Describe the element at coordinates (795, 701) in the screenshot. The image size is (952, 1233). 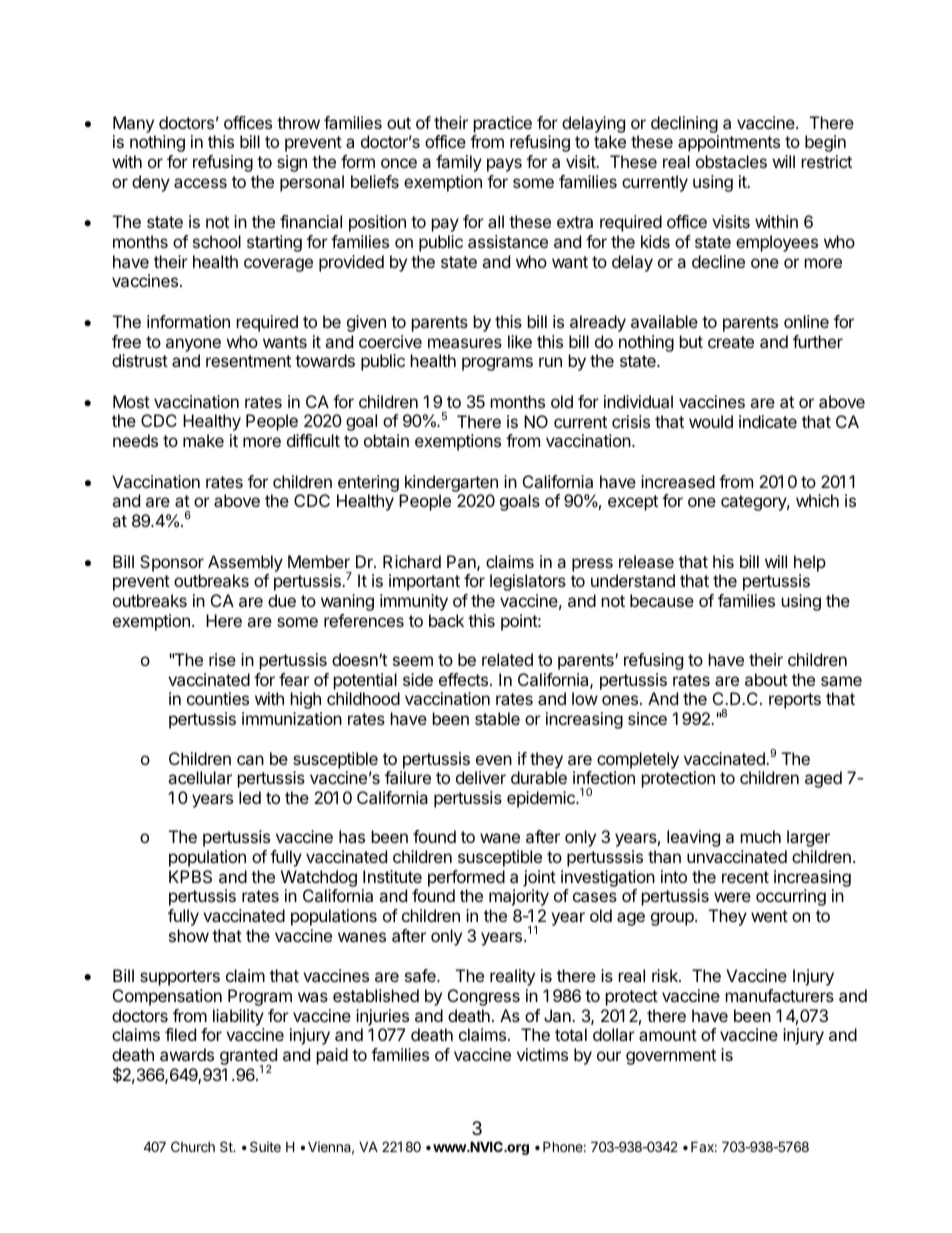
I see `reports` at that location.
